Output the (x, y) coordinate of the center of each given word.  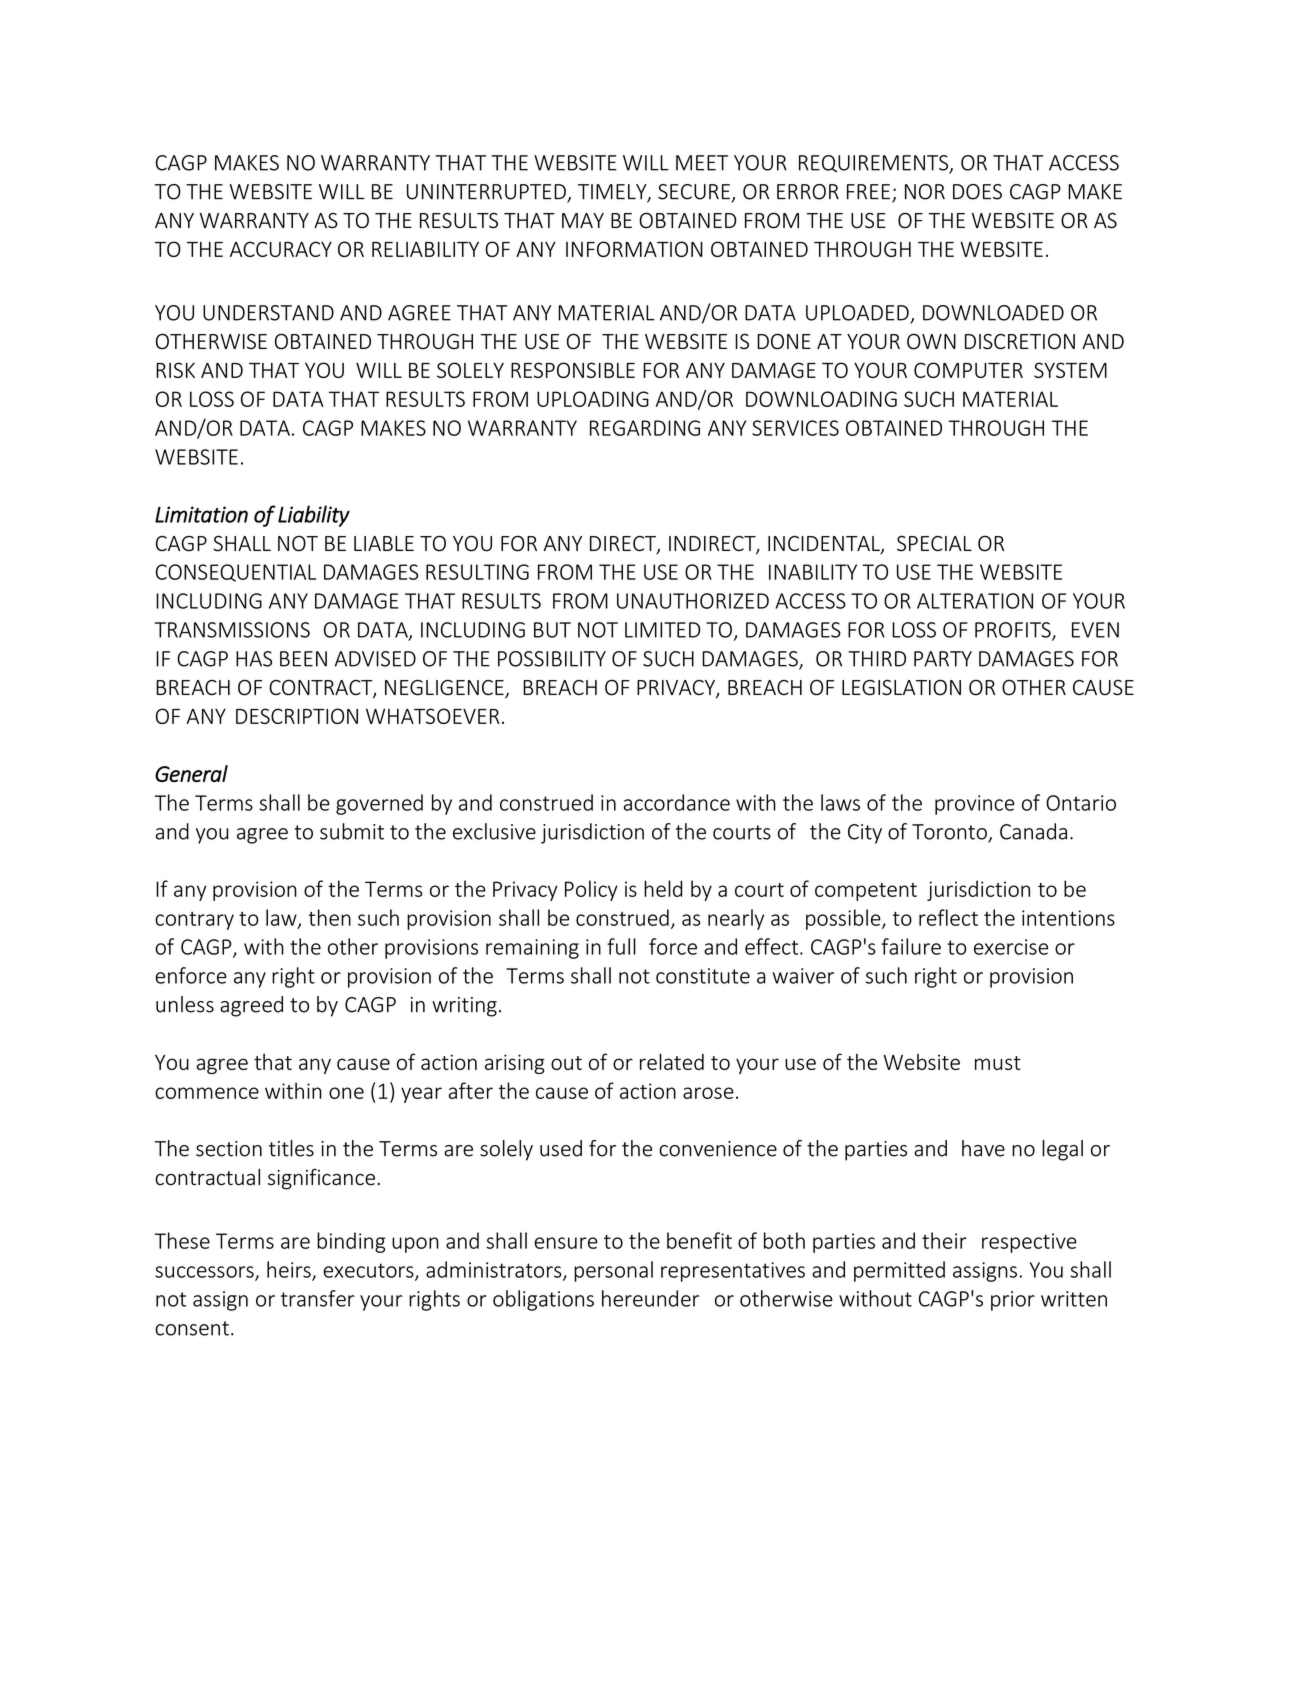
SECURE (694, 192)
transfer (318, 1298)
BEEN (303, 659)
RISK (175, 370)
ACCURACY (281, 249)
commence (207, 1093)
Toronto (950, 833)
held (663, 888)
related (672, 1061)
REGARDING (645, 428)
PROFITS (1014, 631)
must (998, 1063)
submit (352, 831)
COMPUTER (968, 370)
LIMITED (663, 630)
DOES (977, 192)
